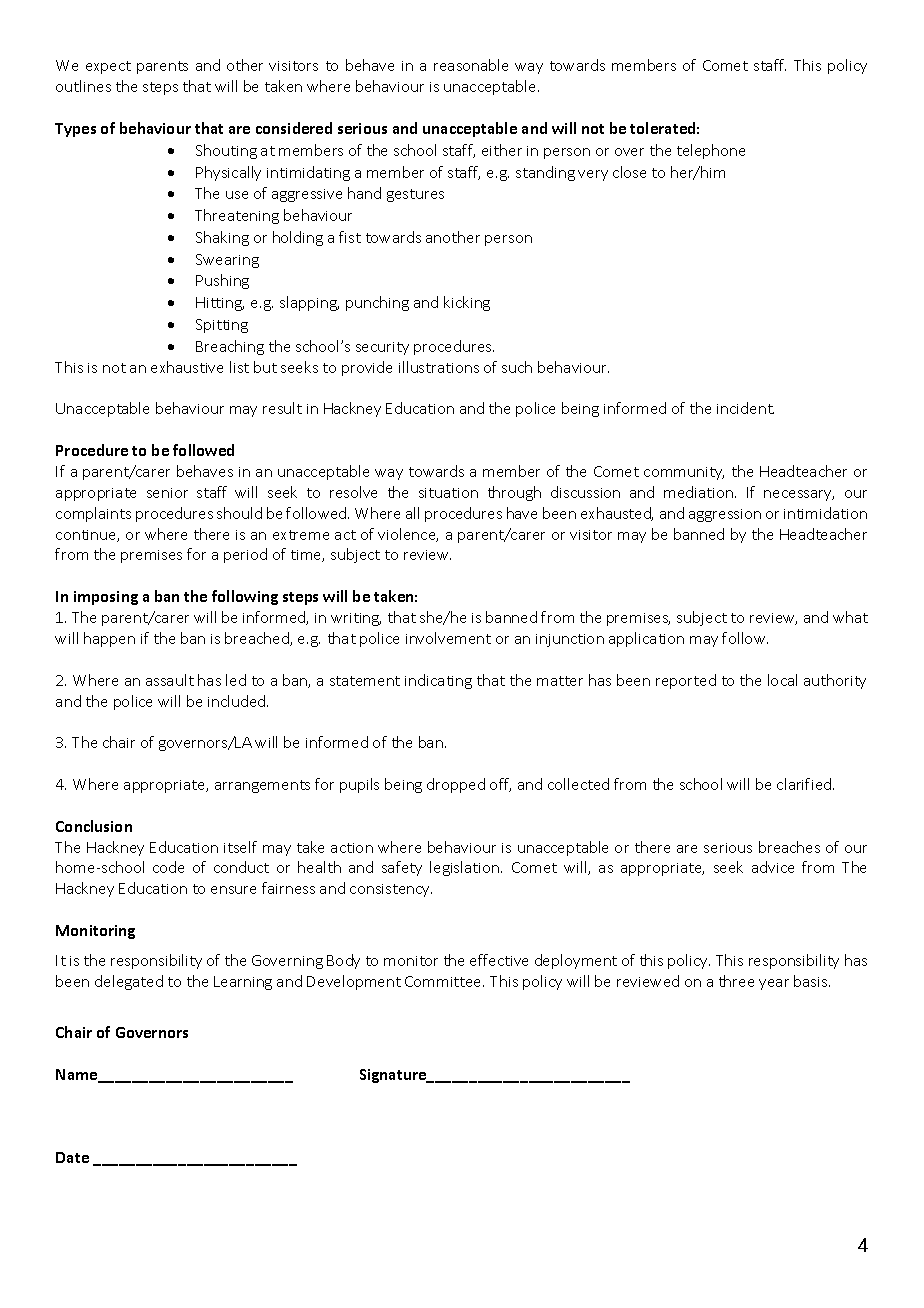 The image size is (924, 1308). What do you see at coordinates (167, 493) in the screenshot?
I see `senior` at bounding box center [167, 493].
